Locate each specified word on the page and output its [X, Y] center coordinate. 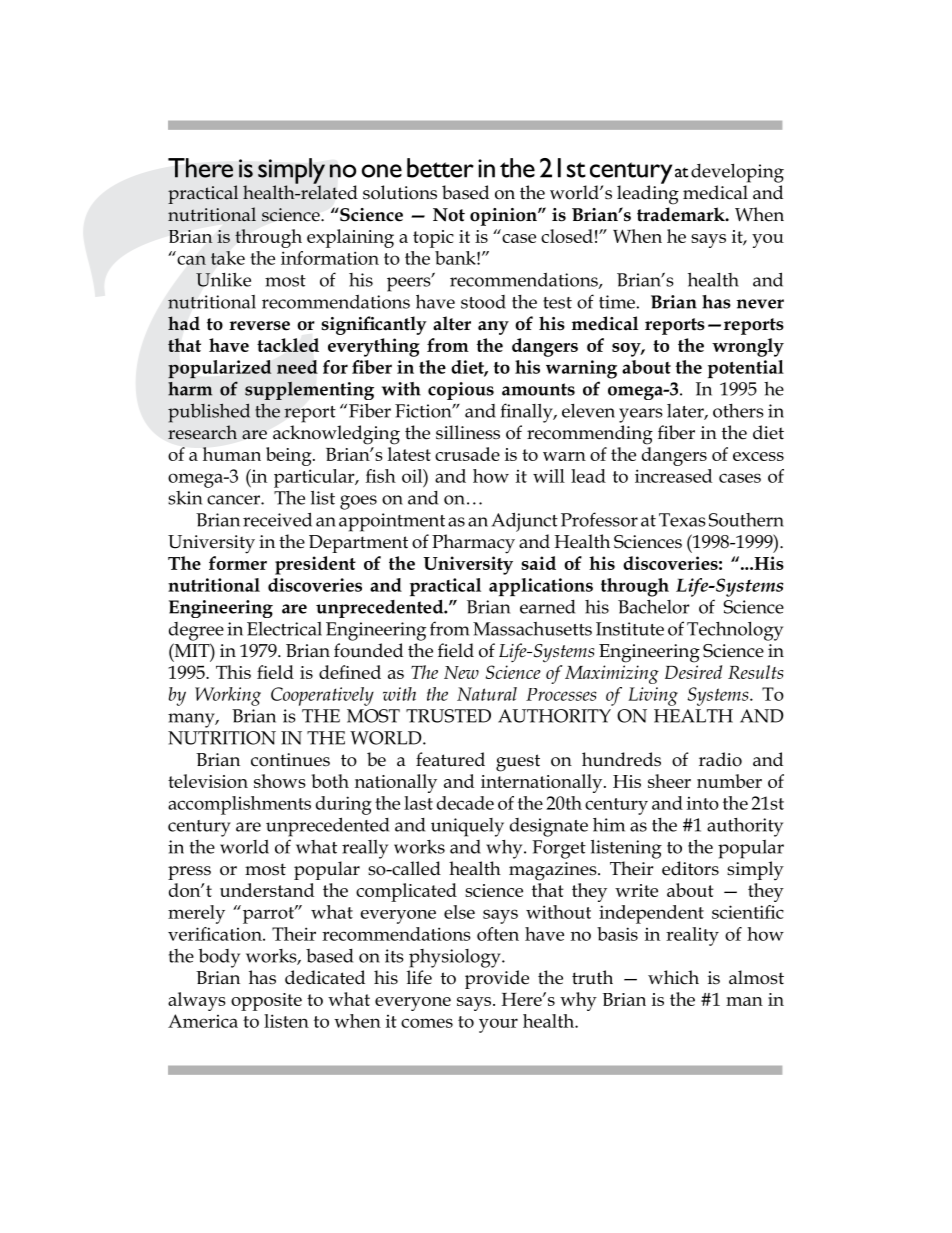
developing [737, 173]
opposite [266, 1002]
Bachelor [653, 607]
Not [449, 215]
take [228, 258]
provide [497, 979]
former [238, 563]
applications [541, 587]
